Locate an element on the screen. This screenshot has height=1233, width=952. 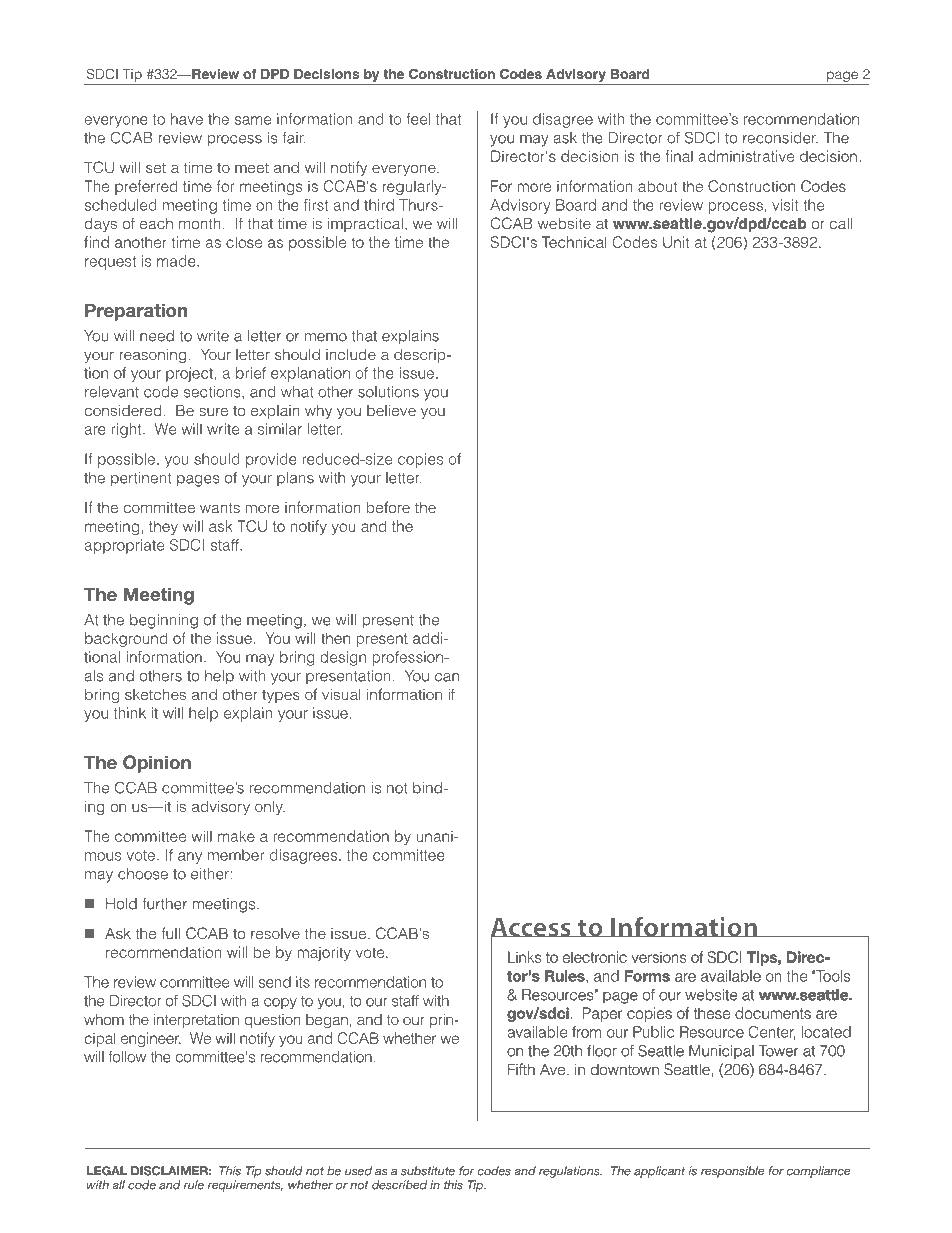
feel is located at coordinates (418, 119).
